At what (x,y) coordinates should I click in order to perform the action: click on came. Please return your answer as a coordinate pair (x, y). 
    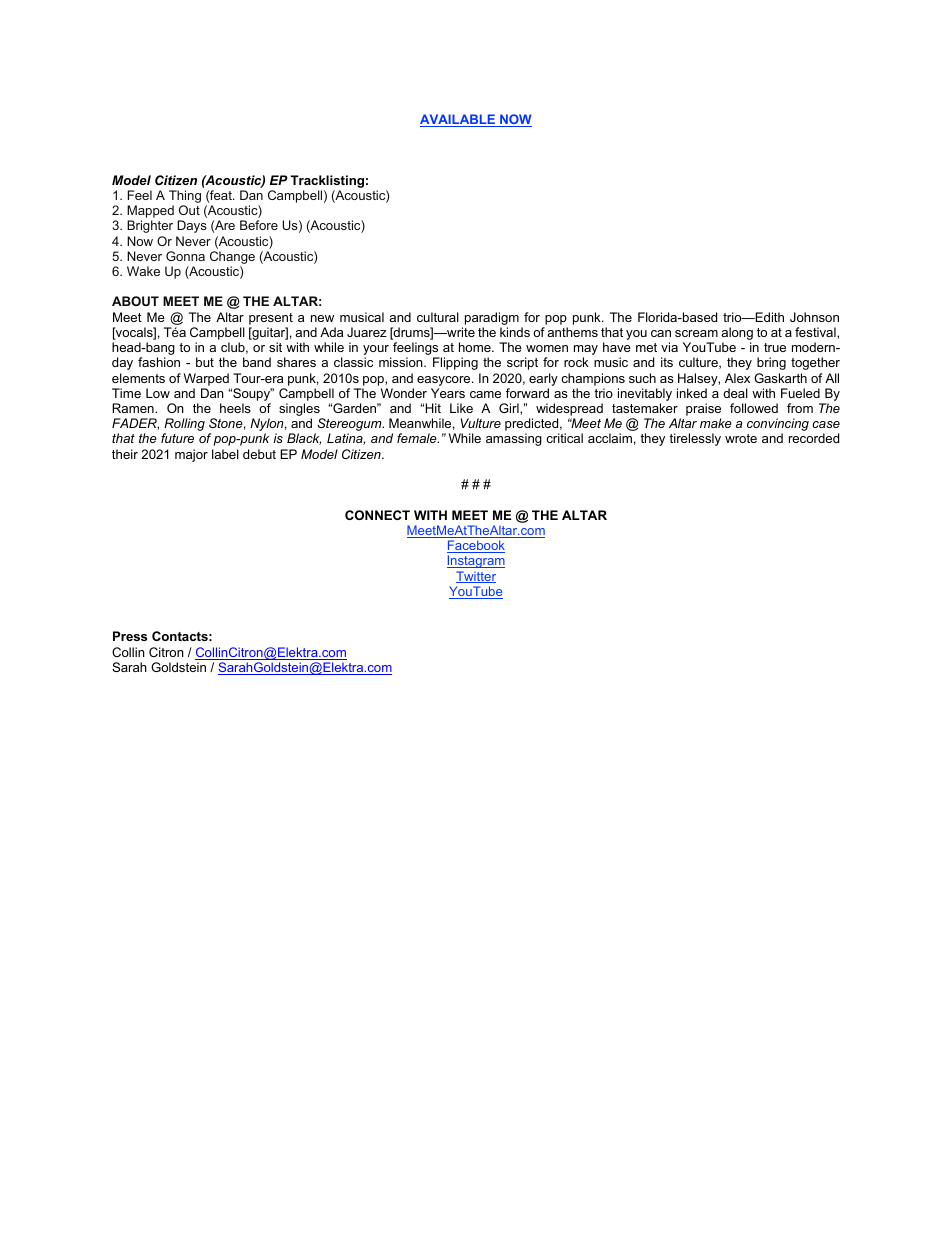
    Looking at the image, I should click on (485, 394).
